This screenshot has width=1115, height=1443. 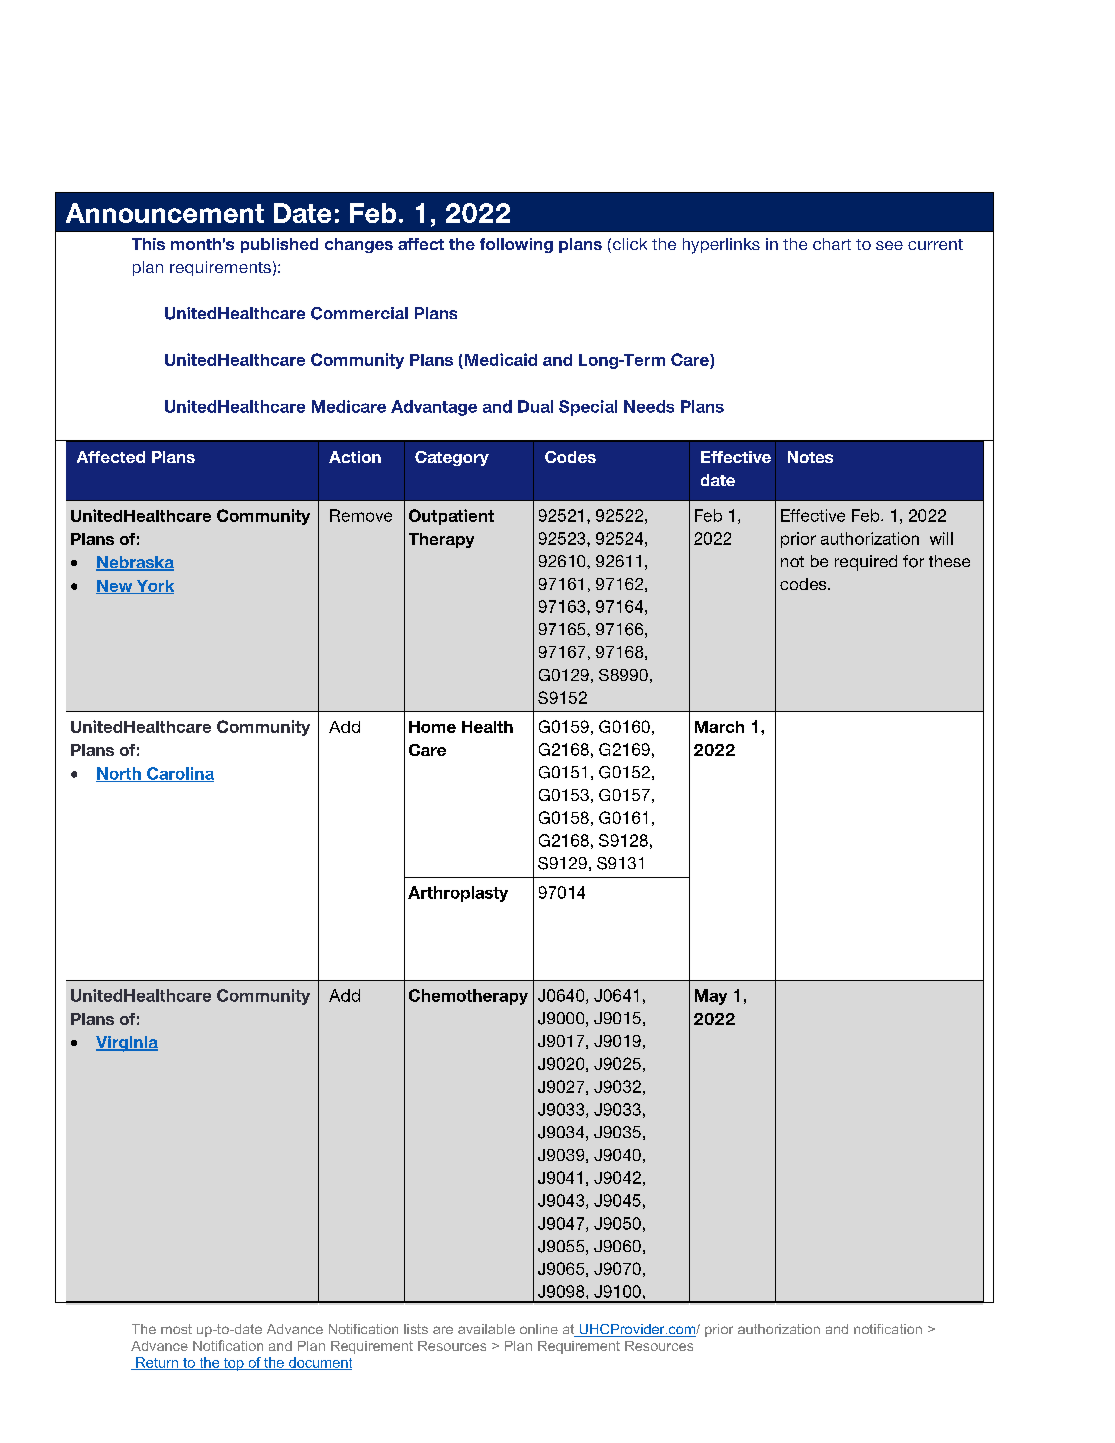 What do you see at coordinates (176, 1329) in the screenshot?
I see `most` at bounding box center [176, 1329].
